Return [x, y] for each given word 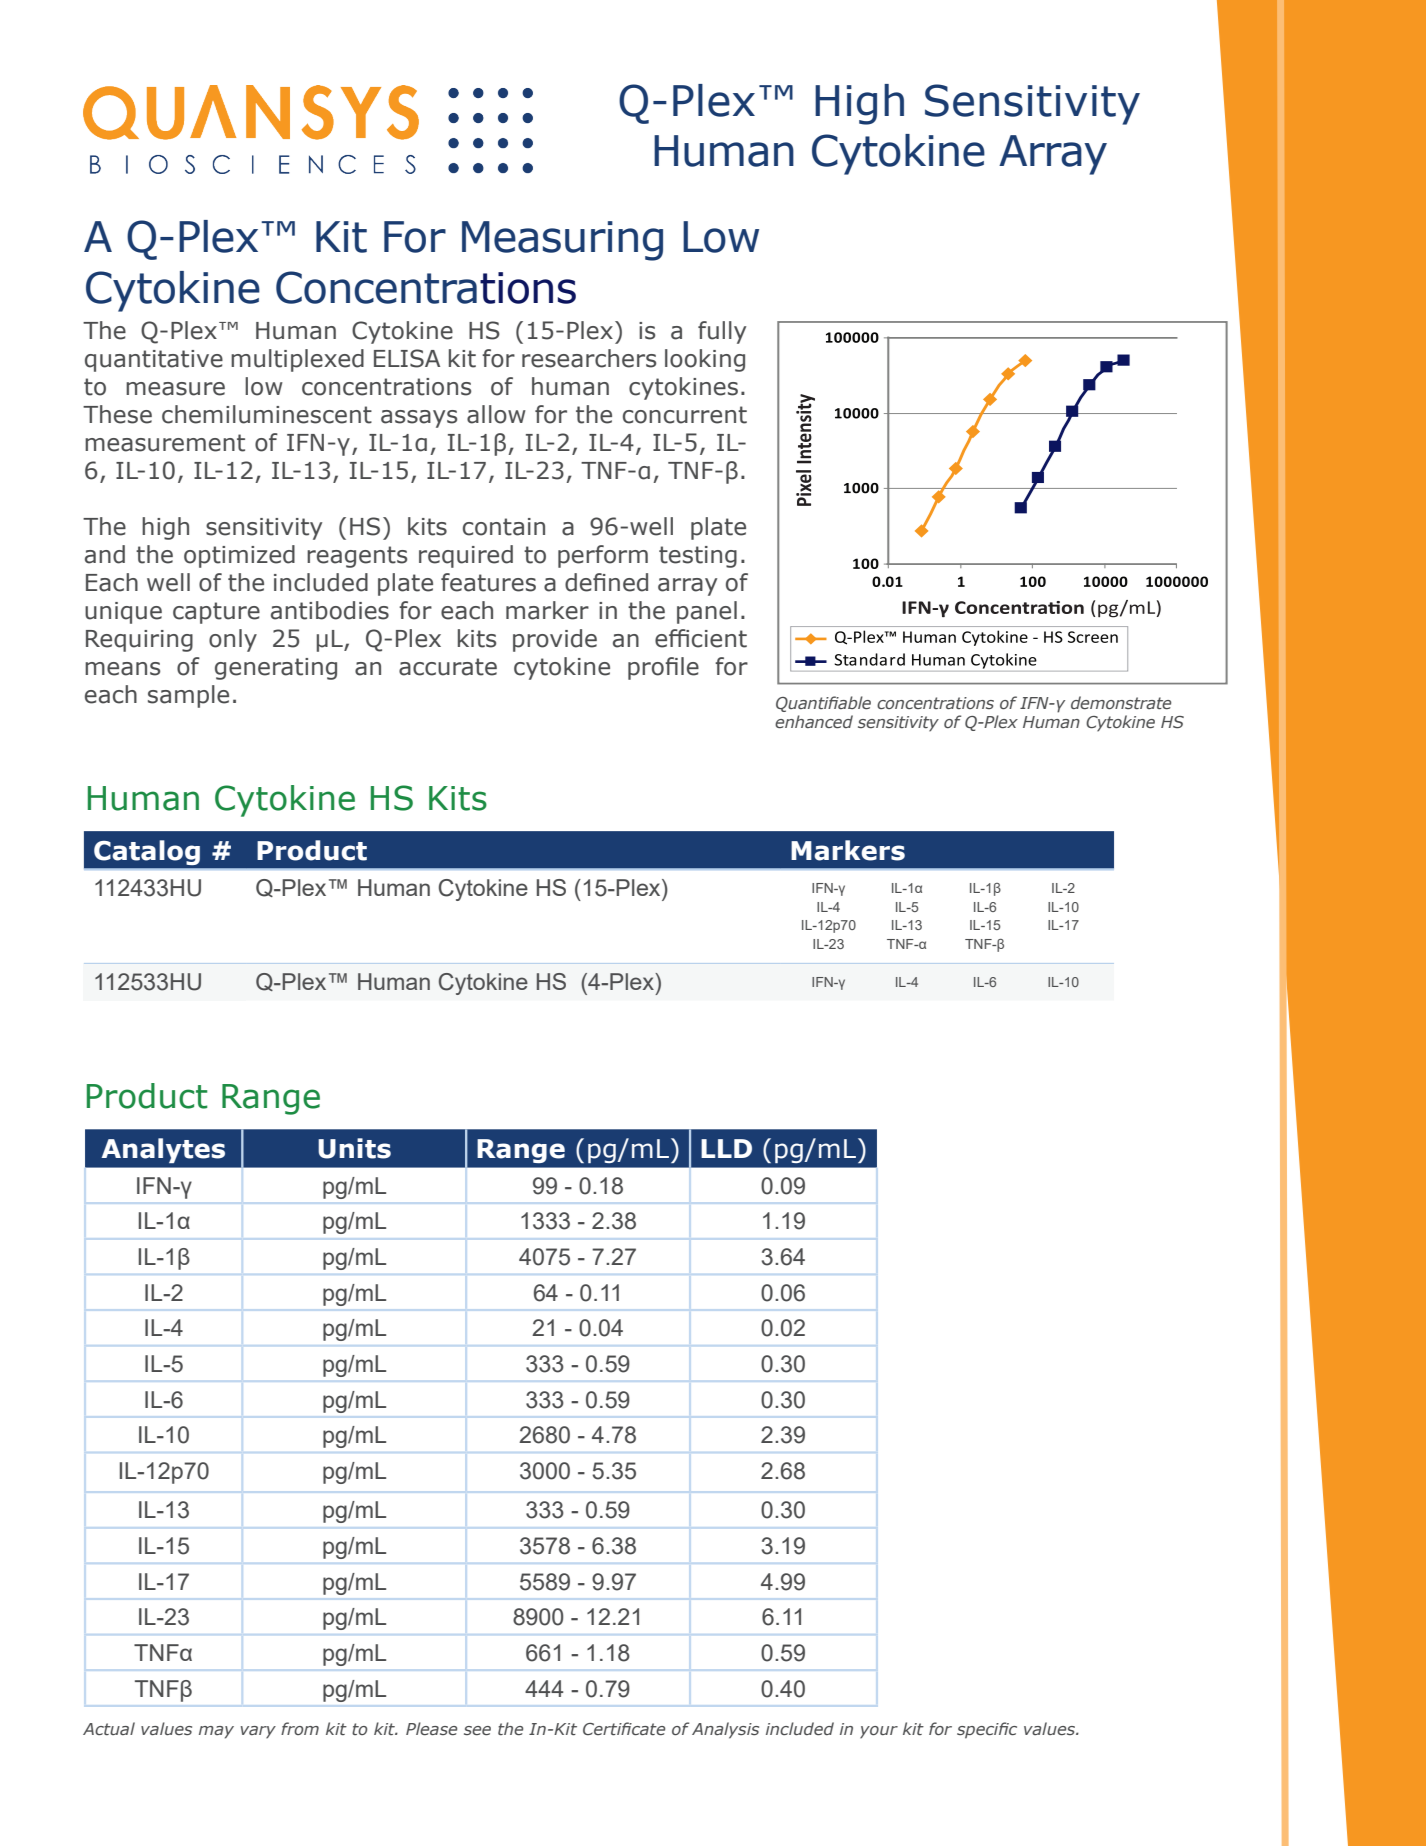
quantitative [154, 361]
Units [354, 1148]
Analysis [725, 1730]
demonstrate [1121, 702]
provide [555, 640]
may [216, 1732]
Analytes [163, 1150]
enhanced [814, 721]
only [233, 640]
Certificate [624, 1728]
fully [722, 332]
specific [987, 1730]
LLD [726, 1148]
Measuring [562, 241]
